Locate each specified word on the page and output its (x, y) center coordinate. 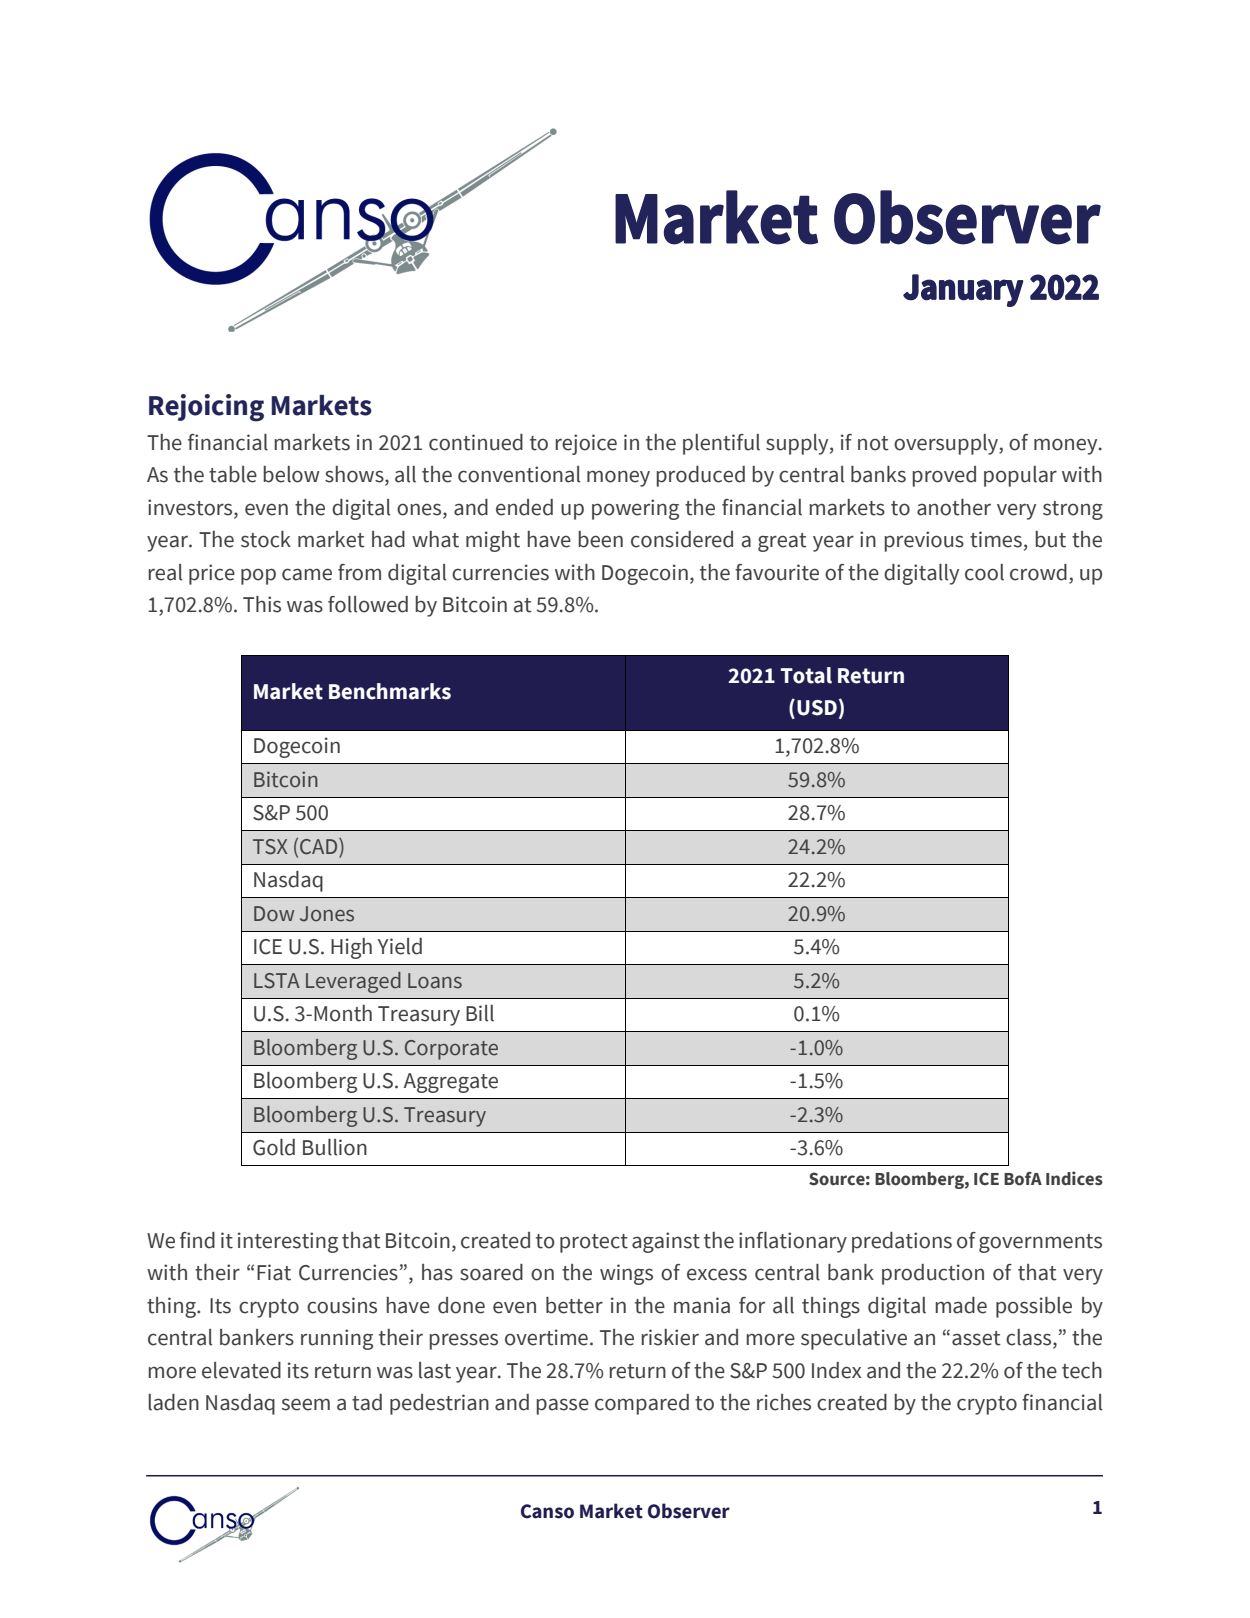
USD (817, 708)
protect (594, 1243)
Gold (274, 1147)
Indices (1074, 1178)
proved (944, 476)
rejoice (586, 444)
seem (306, 1404)
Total (806, 675)
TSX (270, 847)
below (291, 474)
